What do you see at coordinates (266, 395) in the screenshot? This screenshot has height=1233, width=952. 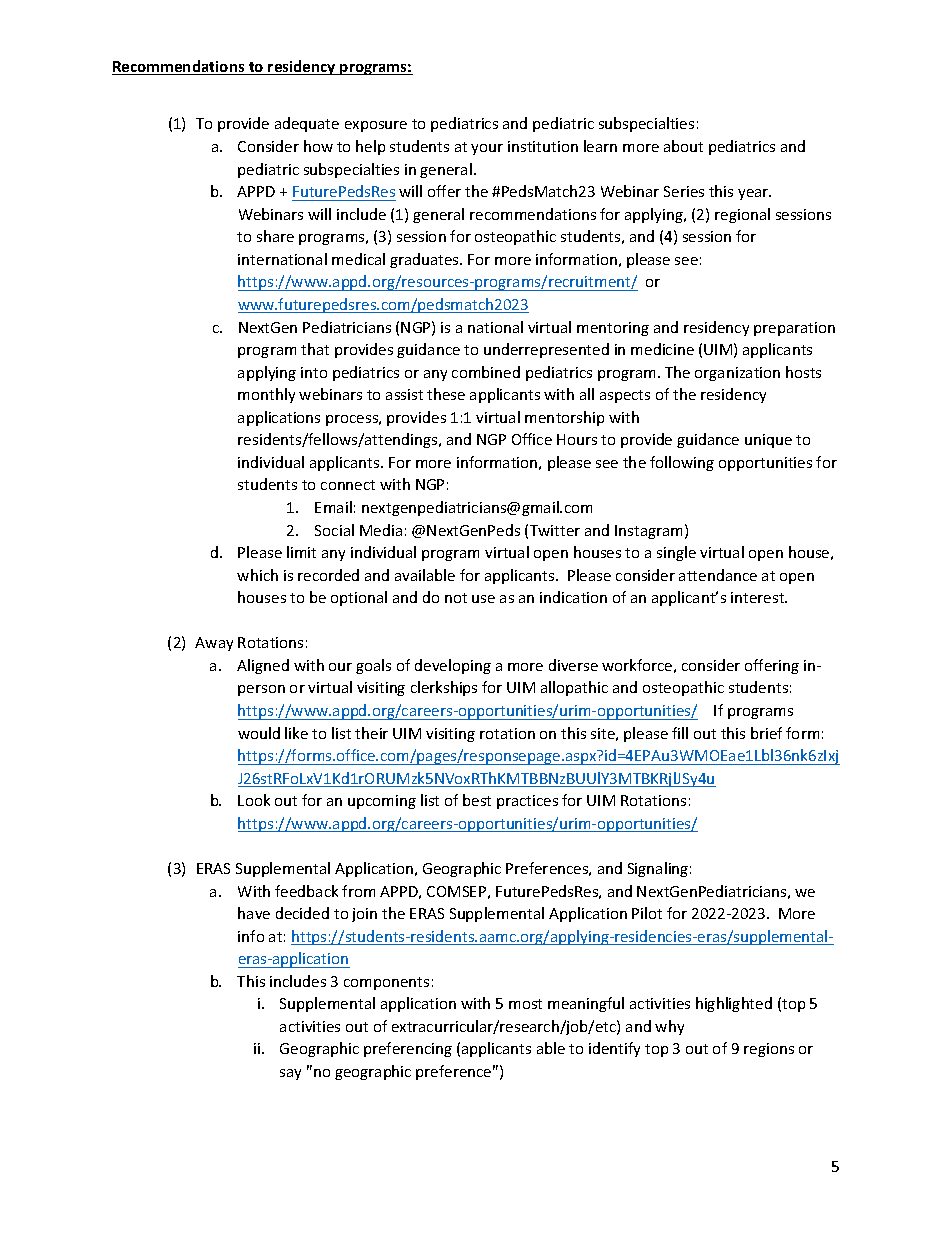 I see `monthly` at bounding box center [266, 395].
